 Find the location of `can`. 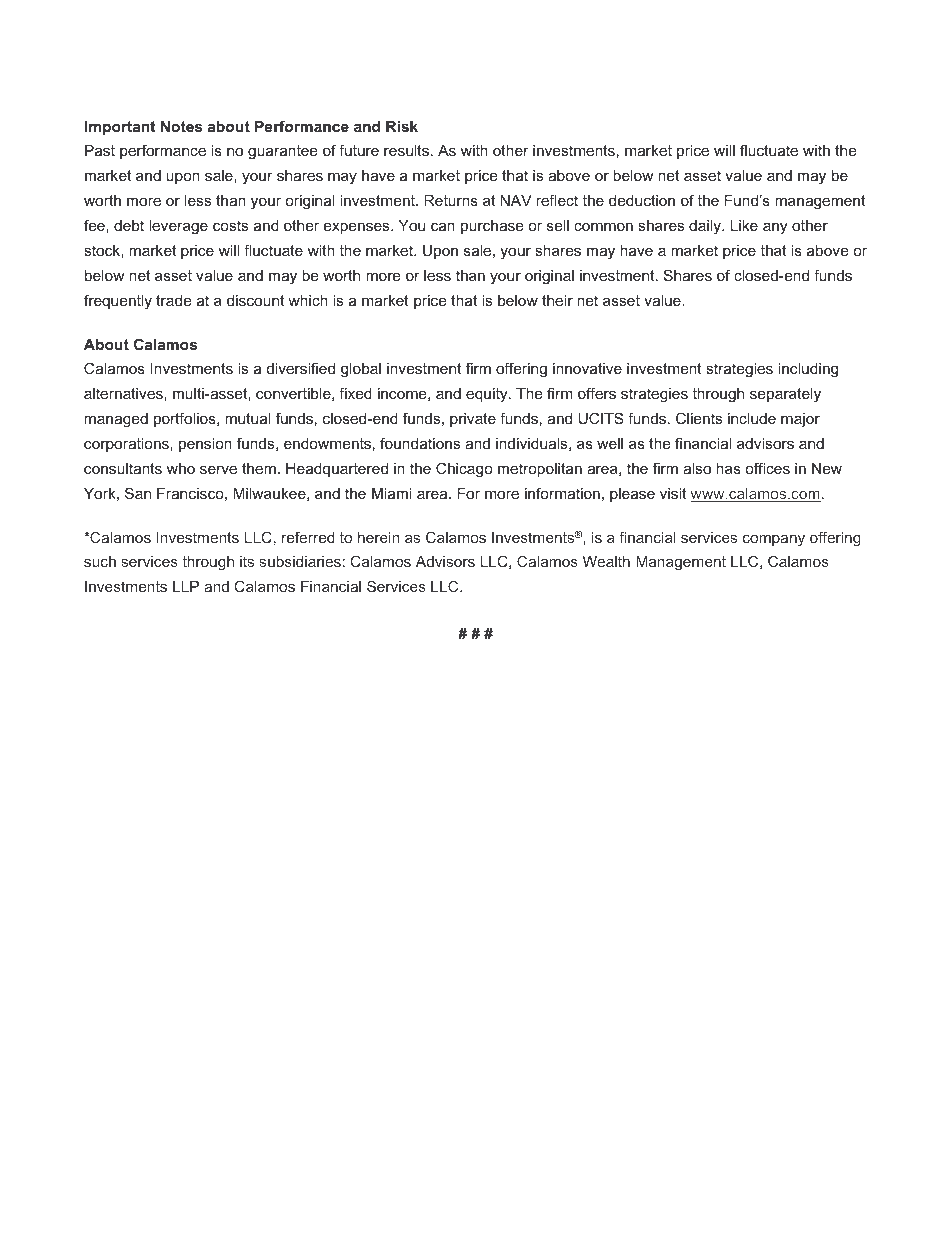

can is located at coordinates (443, 226).
